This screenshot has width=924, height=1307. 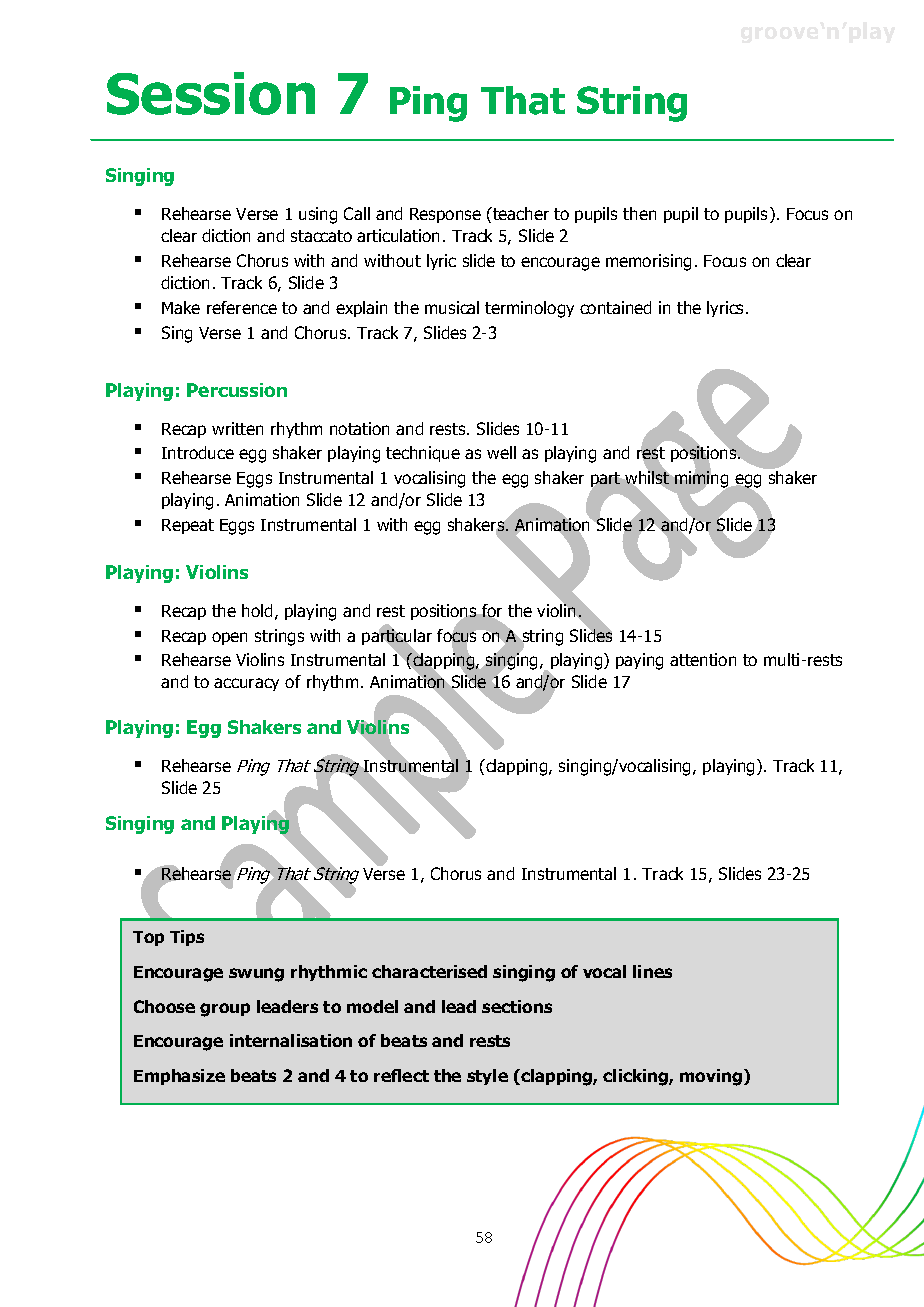 I want to click on group, so click(x=225, y=1010).
